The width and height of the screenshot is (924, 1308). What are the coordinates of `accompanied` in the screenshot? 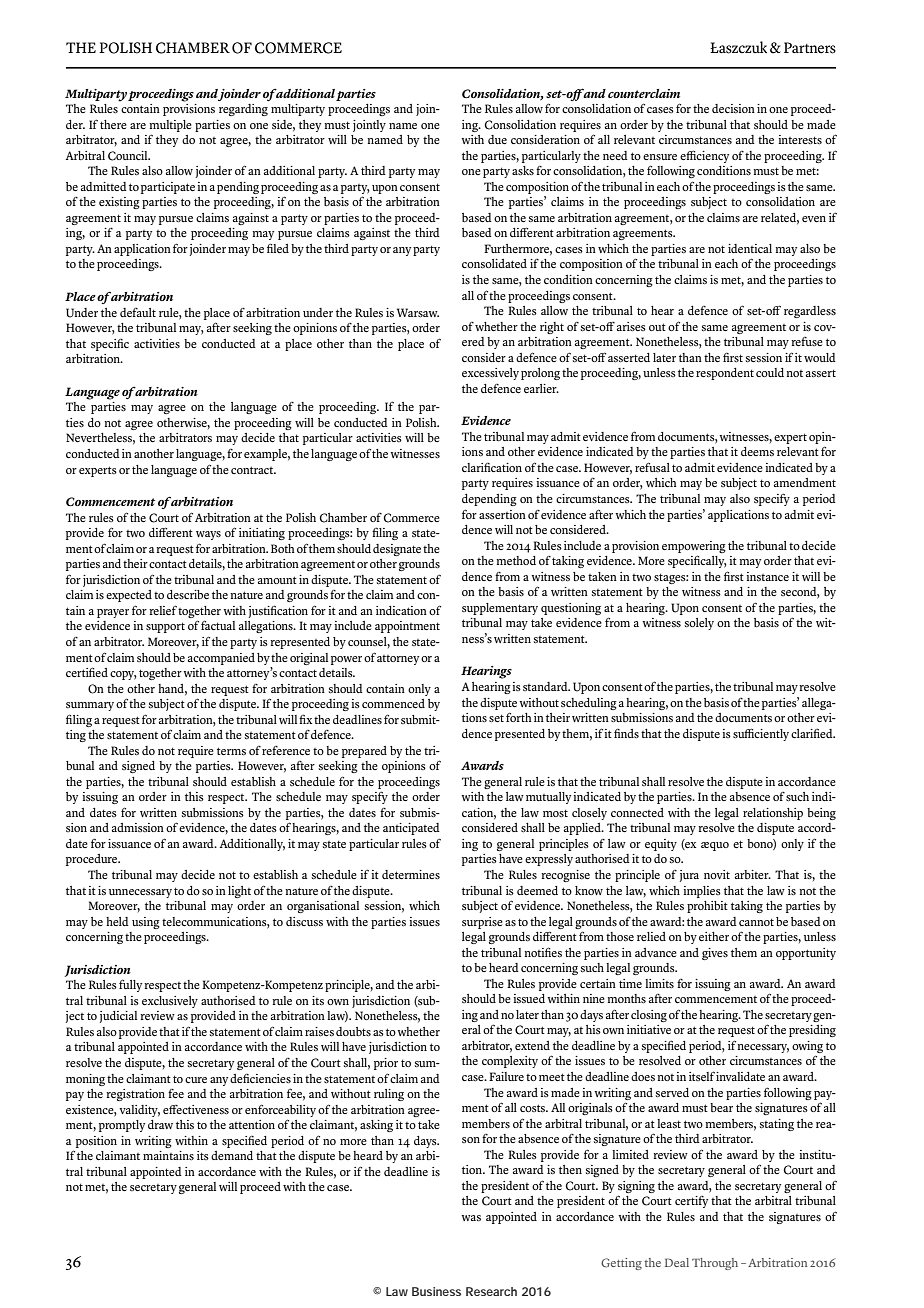 It's located at (221, 659).
